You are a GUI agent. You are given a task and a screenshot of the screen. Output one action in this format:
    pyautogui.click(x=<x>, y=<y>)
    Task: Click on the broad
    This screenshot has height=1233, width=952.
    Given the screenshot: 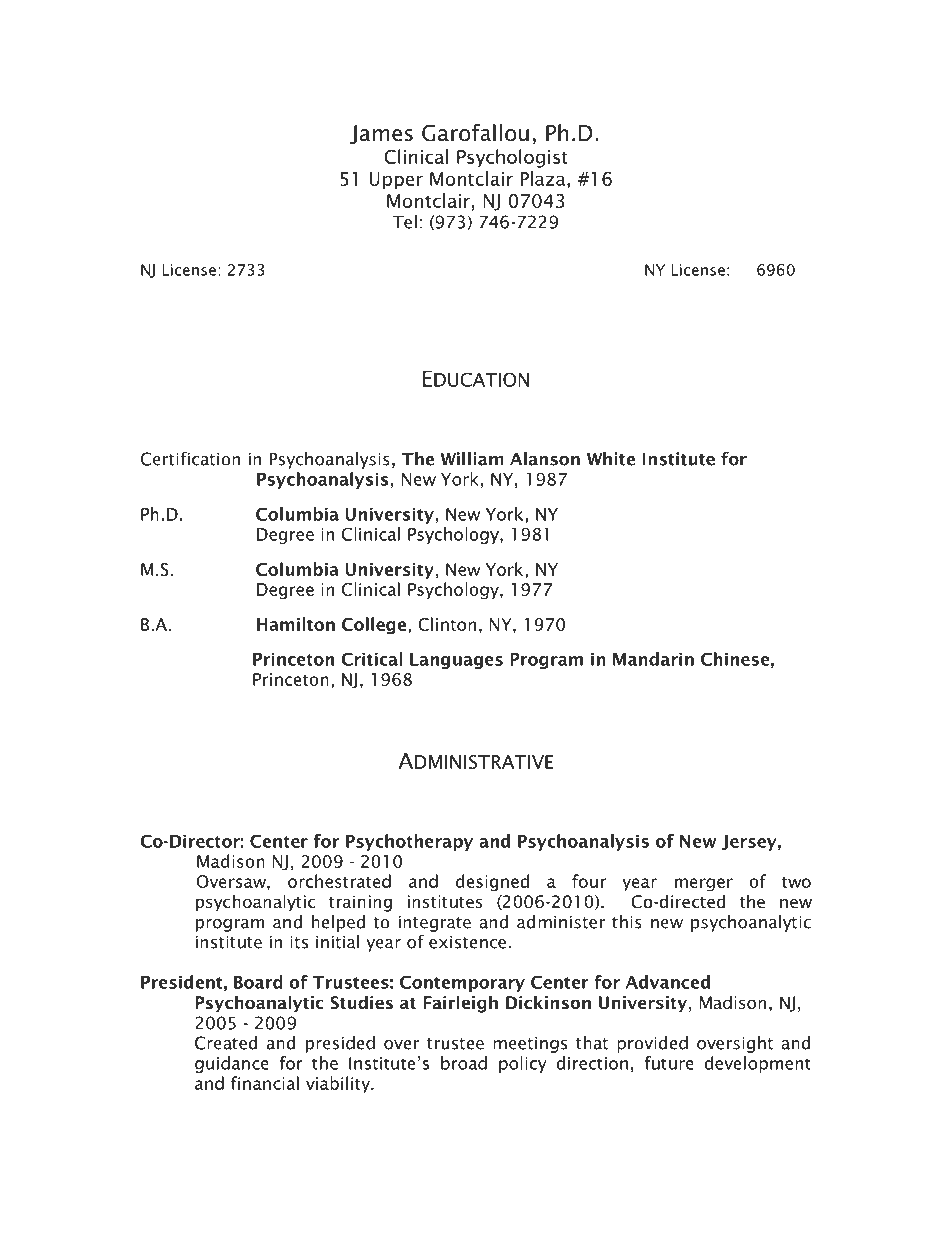 What is the action you would take?
    pyautogui.click(x=464, y=1063)
